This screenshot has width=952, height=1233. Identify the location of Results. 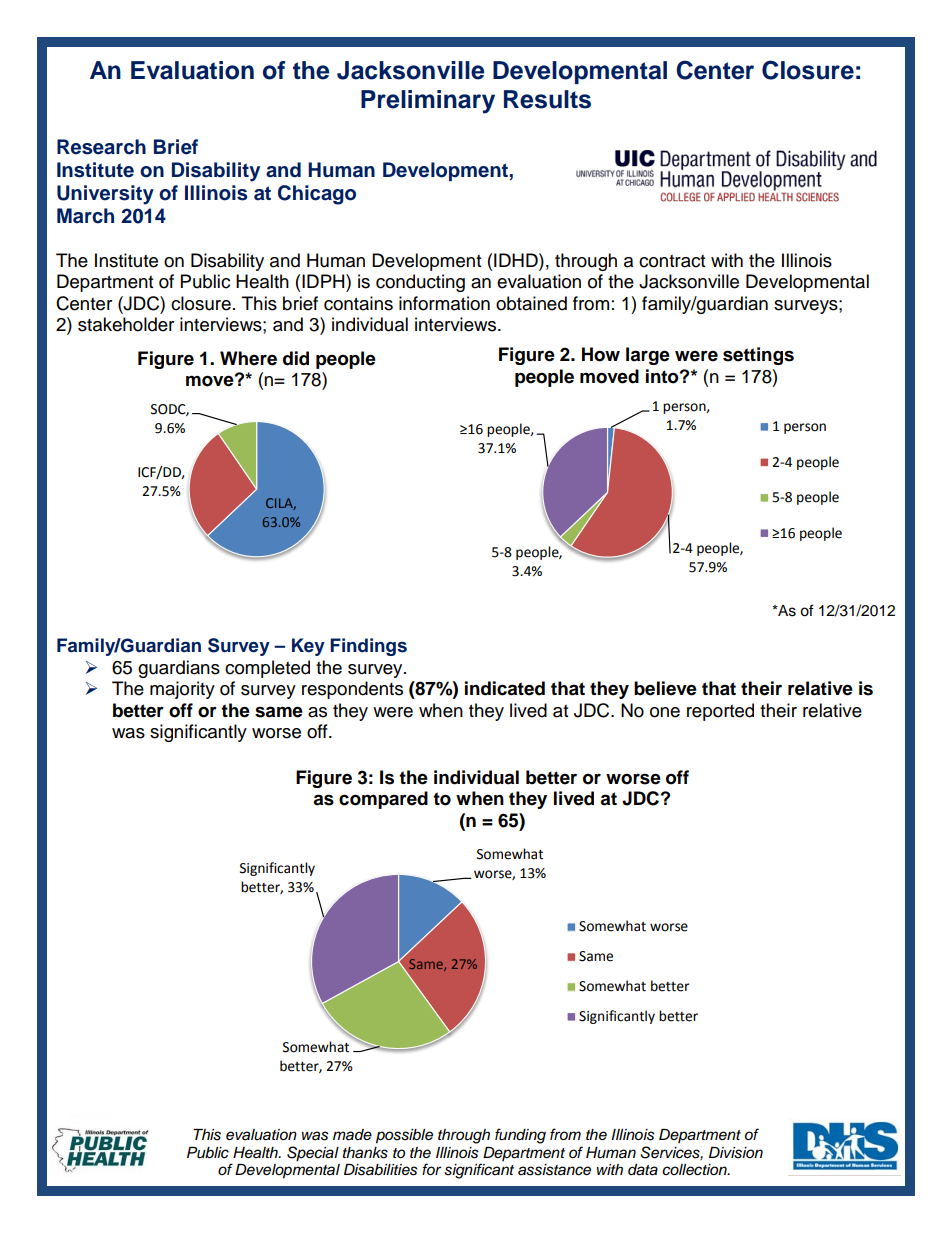
(547, 99).
